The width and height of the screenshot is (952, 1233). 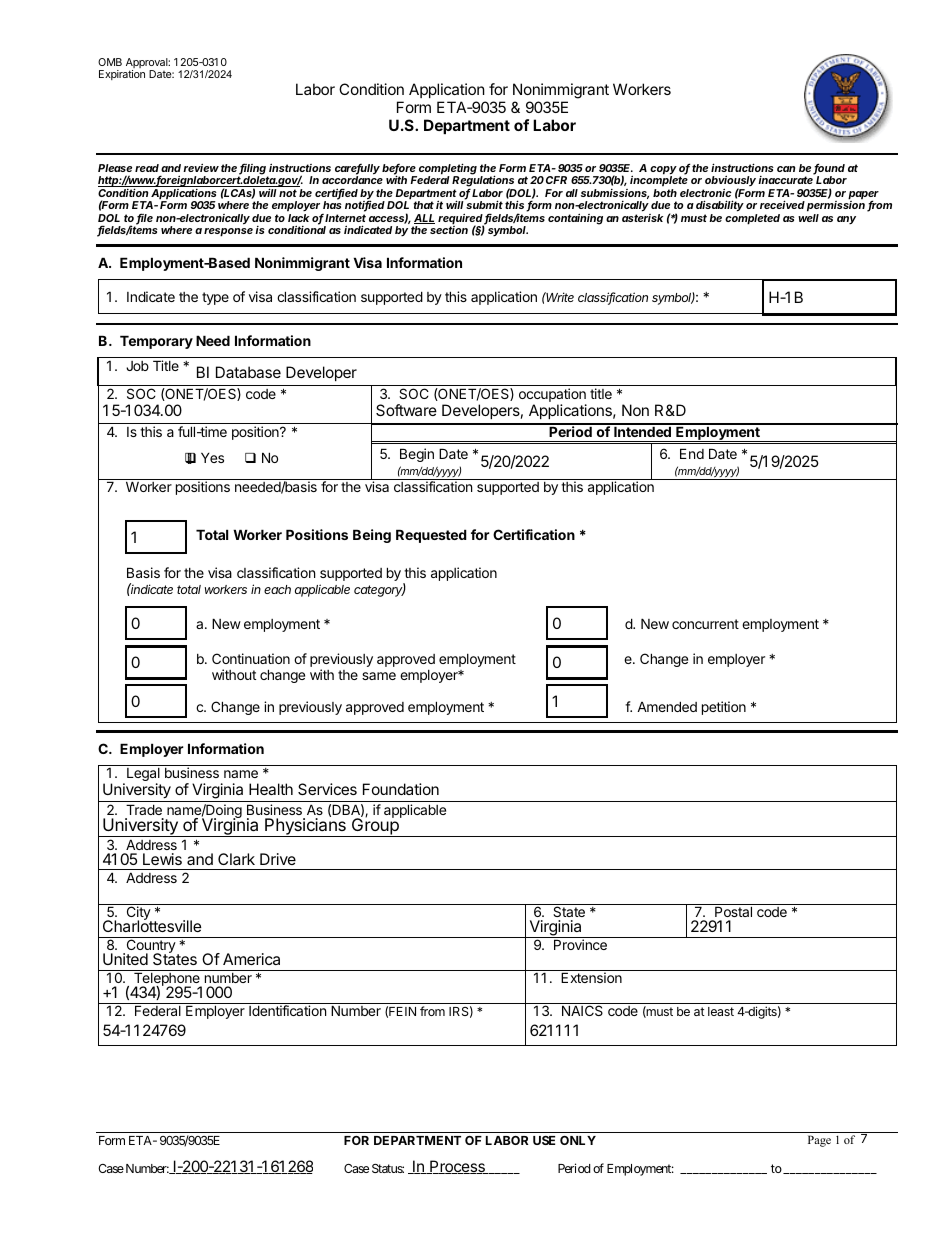 I want to click on Software, so click(x=406, y=410).
